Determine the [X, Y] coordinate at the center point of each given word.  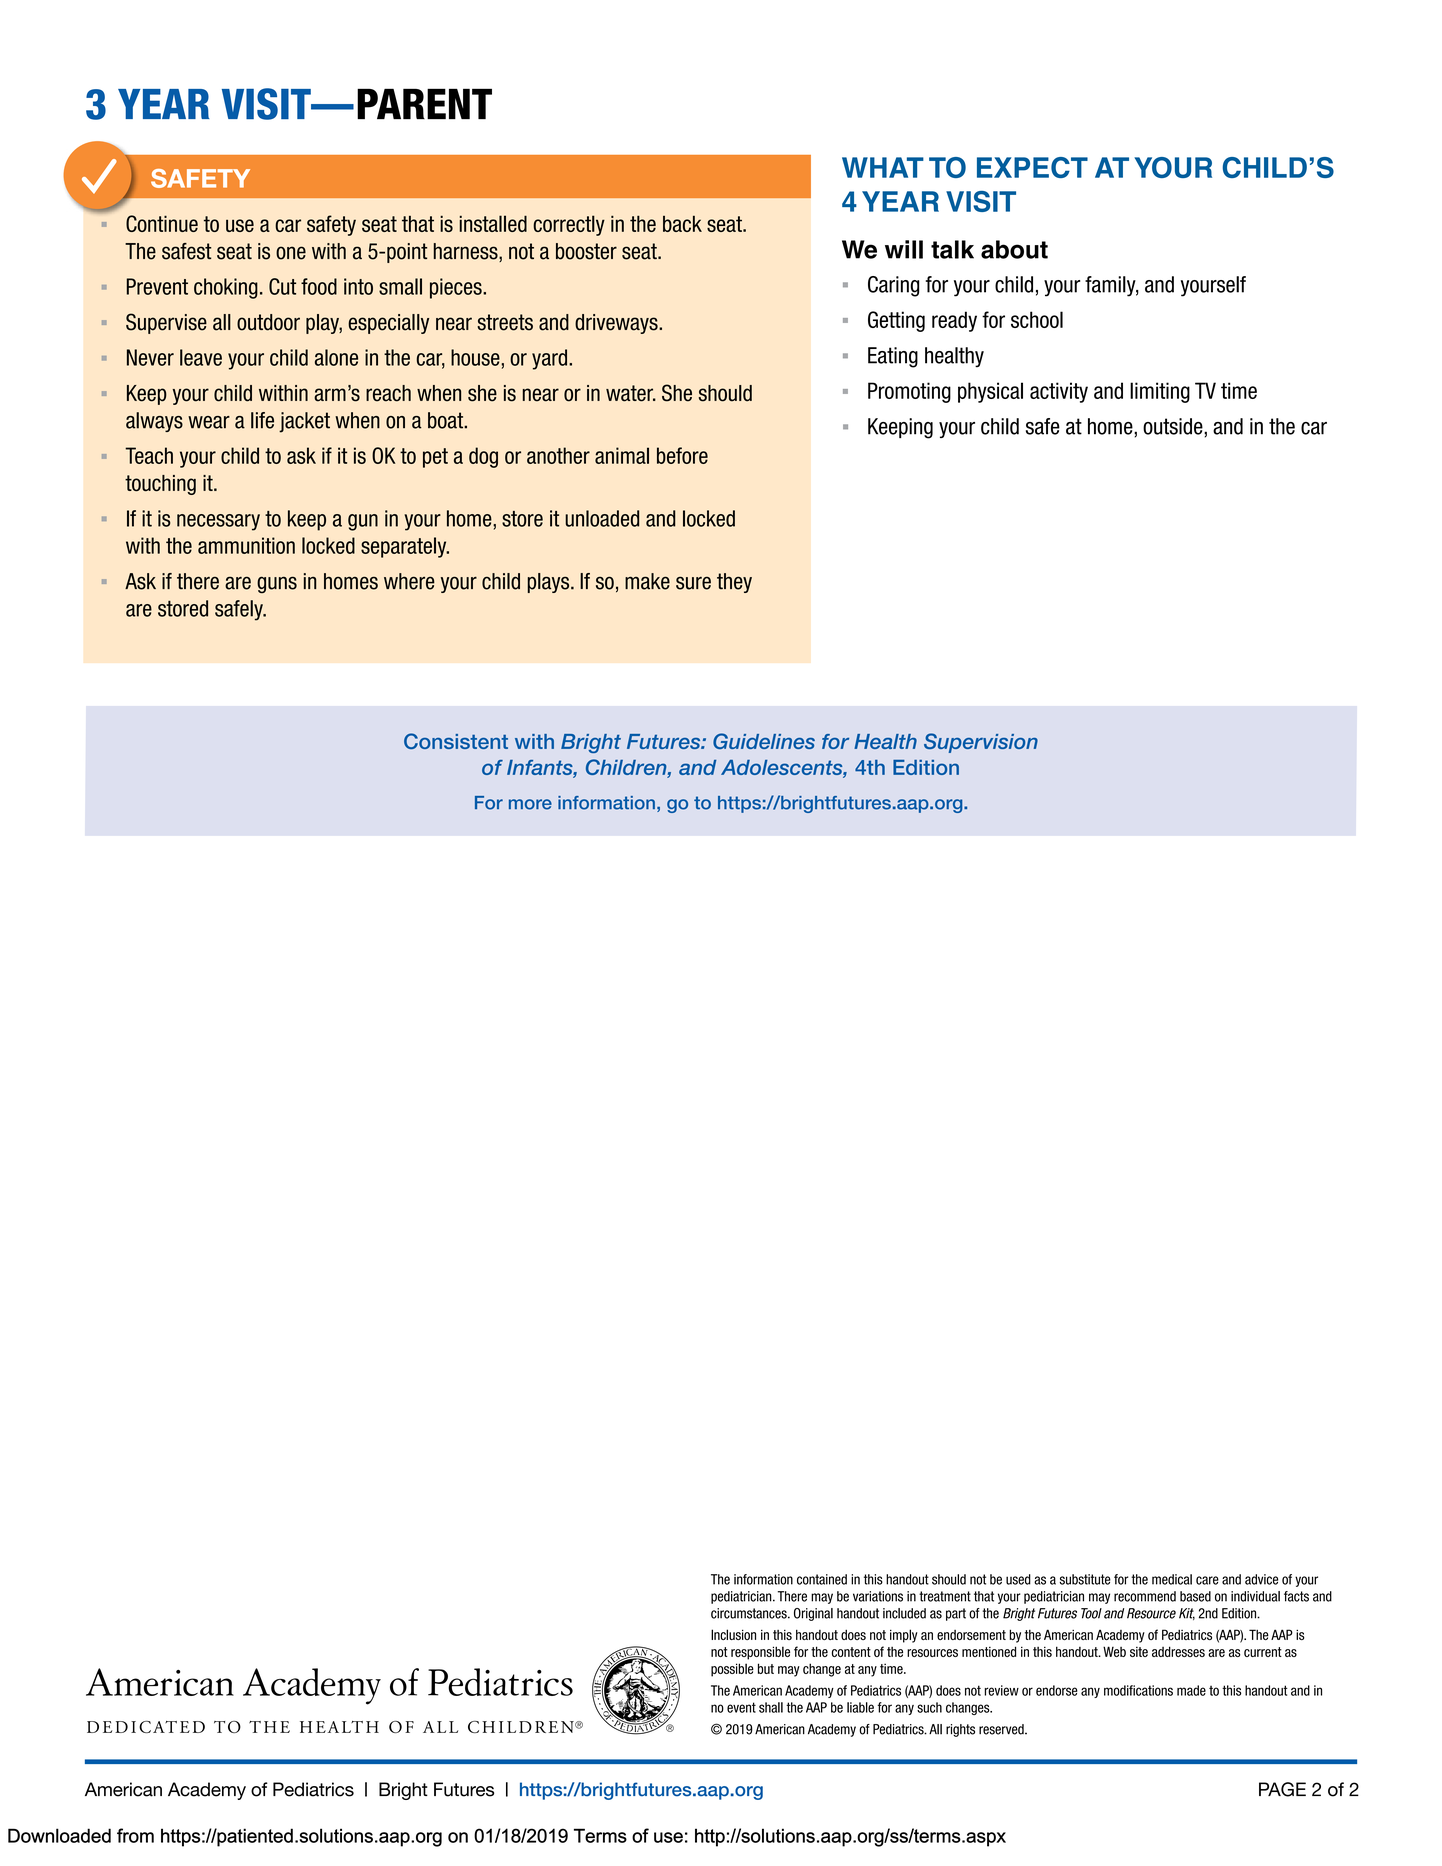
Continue [162, 223]
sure [693, 583]
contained [822, 1579]
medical [1172, 1579]
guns [277, 584]
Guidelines [764, 741]
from [135, 1835]
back [682, 223]
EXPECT [1032, 167]
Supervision [981, 743]
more [530, 804]
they [734, 583]
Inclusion [733, 1634]
